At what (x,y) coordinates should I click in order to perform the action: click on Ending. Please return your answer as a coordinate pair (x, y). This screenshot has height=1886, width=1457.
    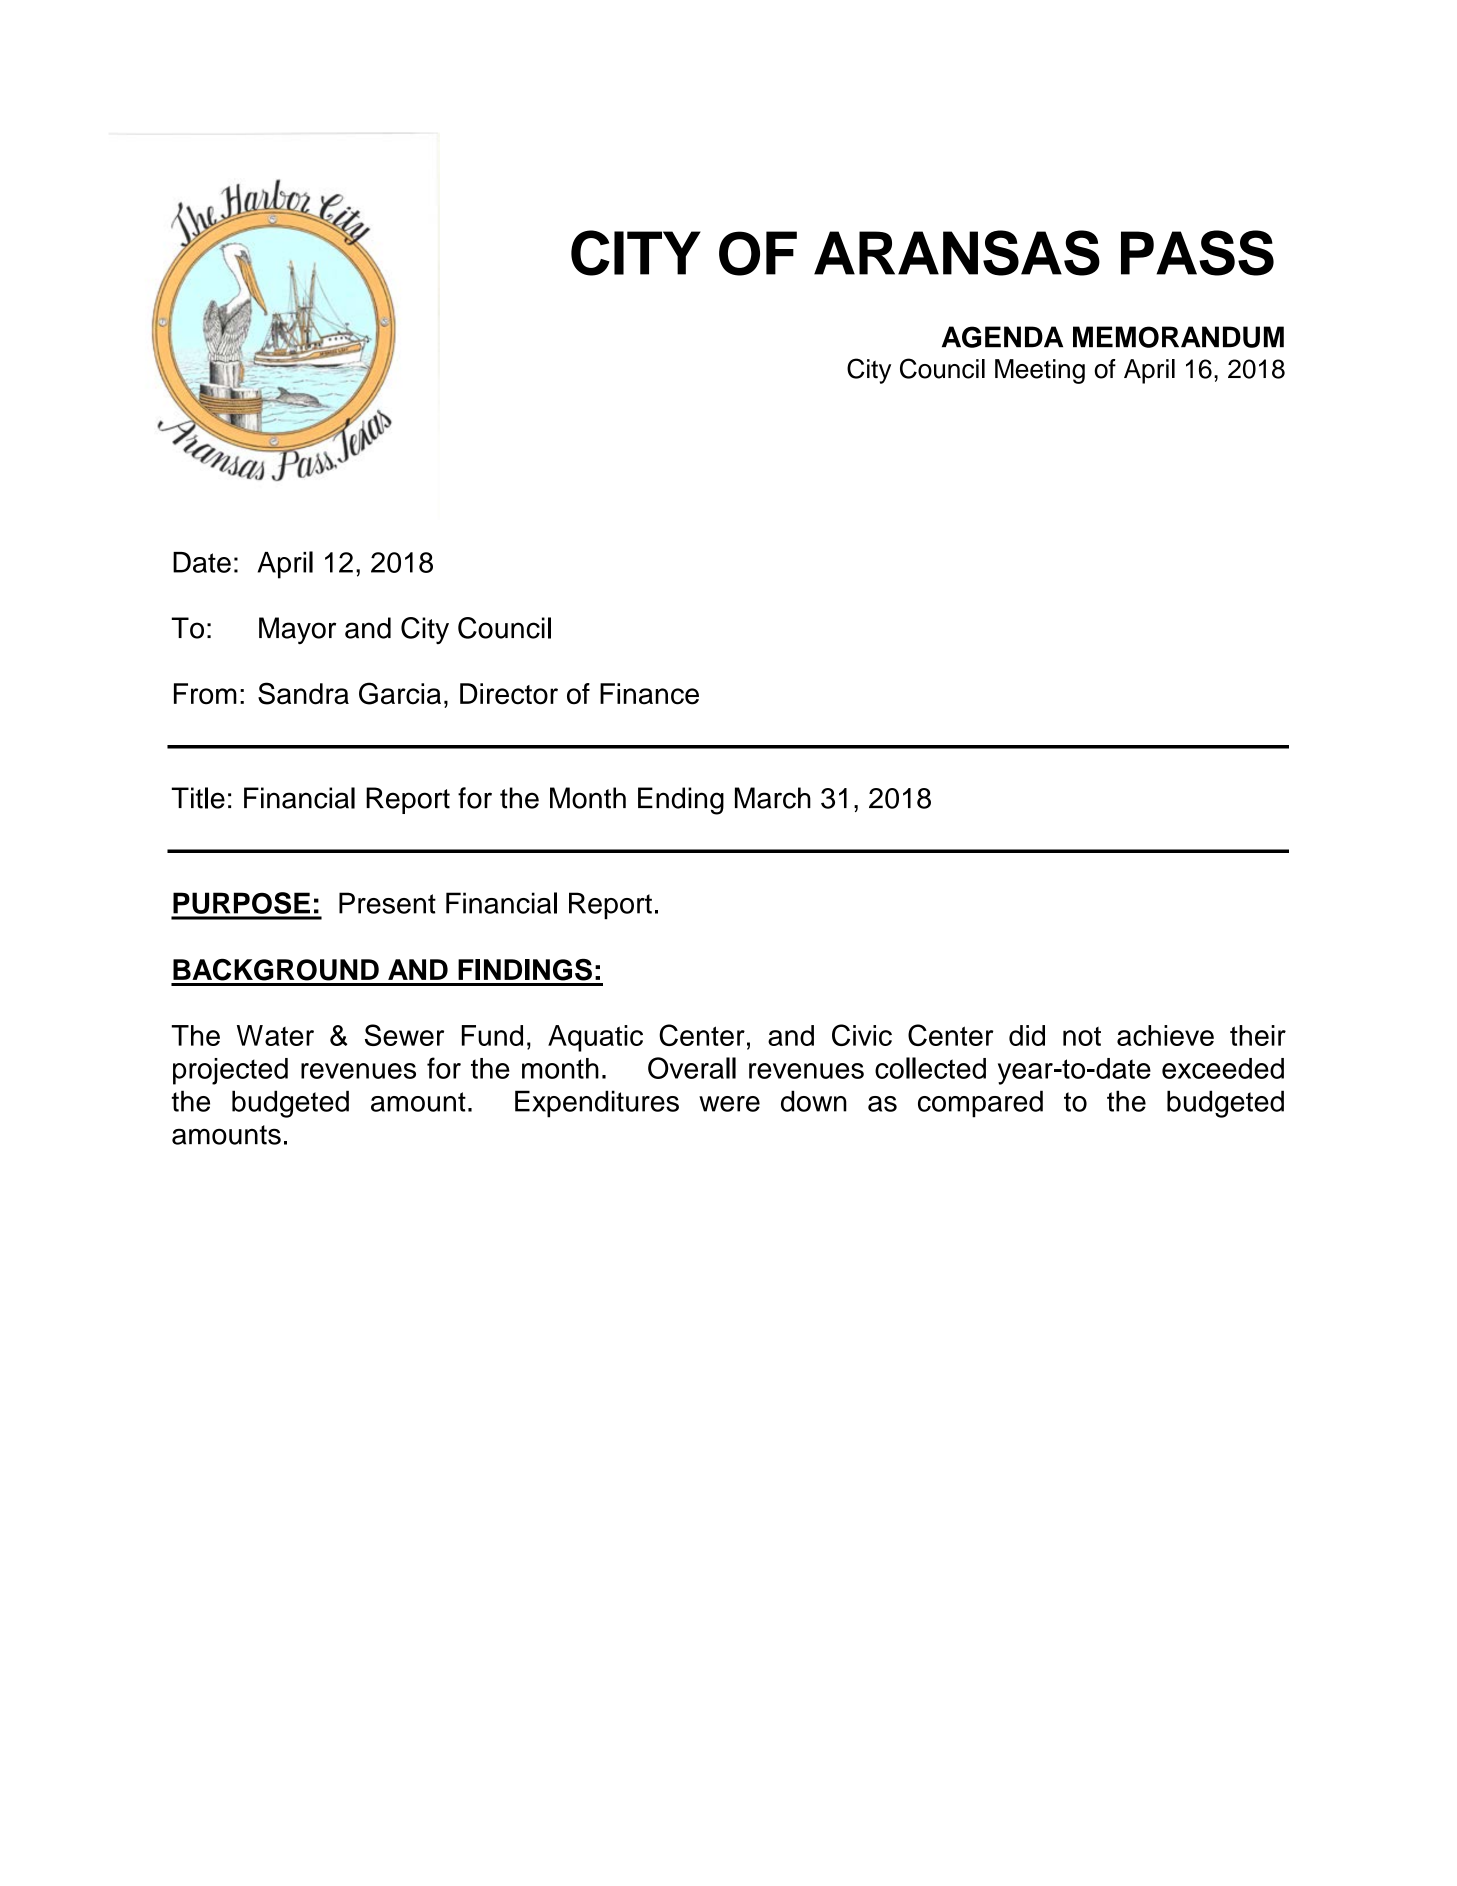
    Looking at the image, I should click on (681, 801).
